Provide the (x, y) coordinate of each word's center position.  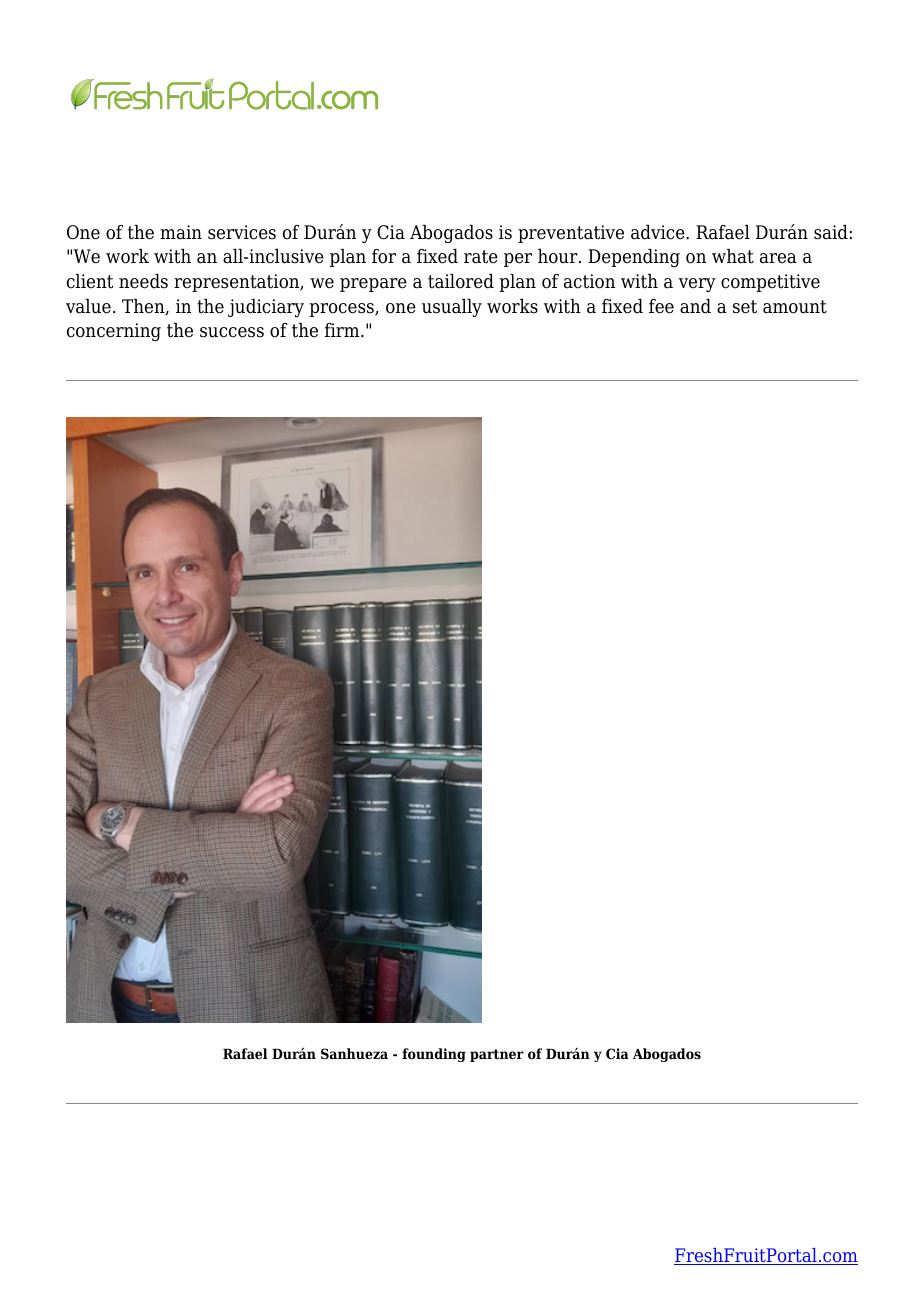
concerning (114, 332)
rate (481, 257)
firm (343, 330)
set (745, 307)
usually (452, 308)
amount (795, 307)
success (232, 332)
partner (497, 1055)
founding (434, 1055)
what (733, 256)
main (181, 232)
